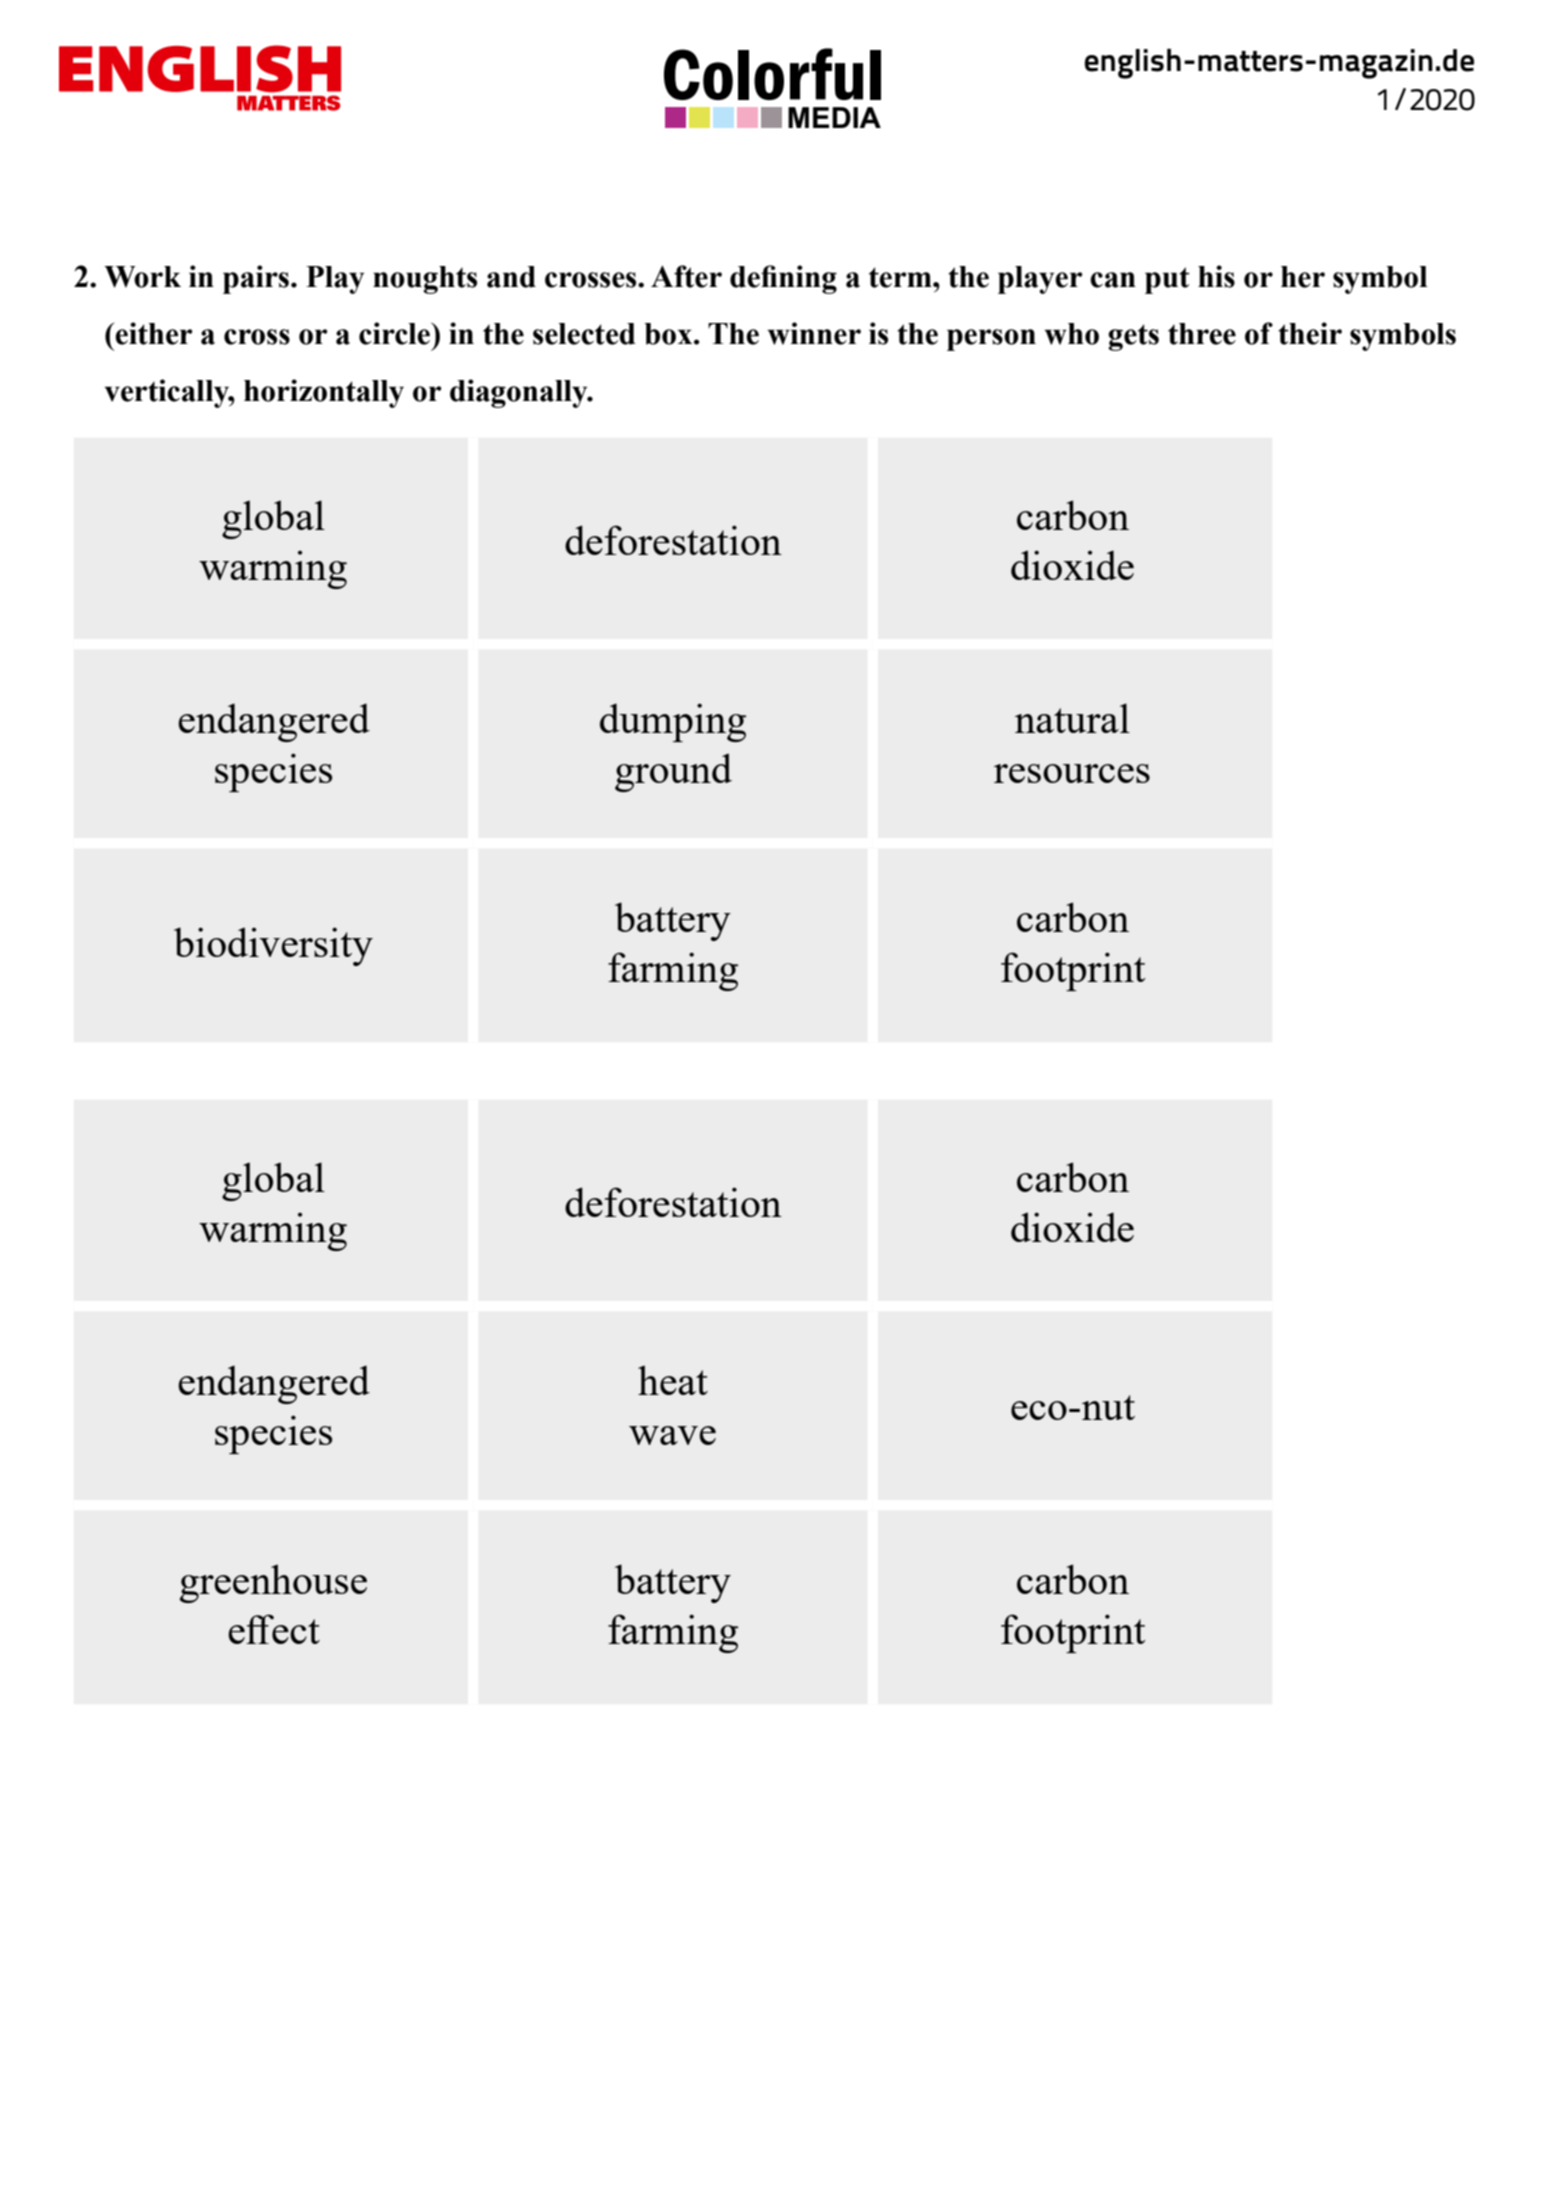 The height and width of the screenshot is (2191, 1549). Describe the element at coordinates (1216, 276) in the screenshot. I see `his` at that location.
